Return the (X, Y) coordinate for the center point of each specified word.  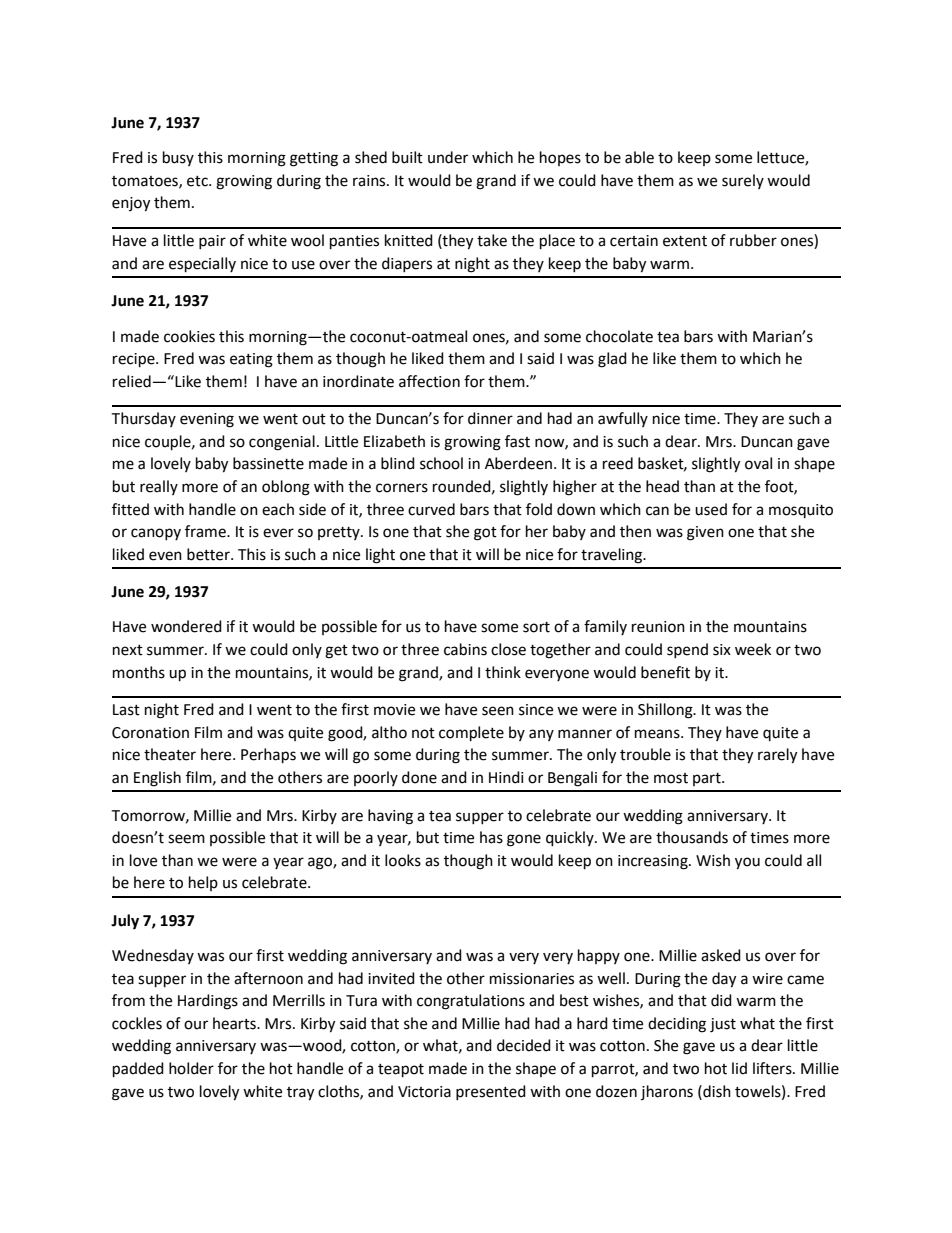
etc (198, 181)
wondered (186, 626)
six (722, 650)
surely (743, 181)
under (448, 157)
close (508, 649)
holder (191, 1068)
